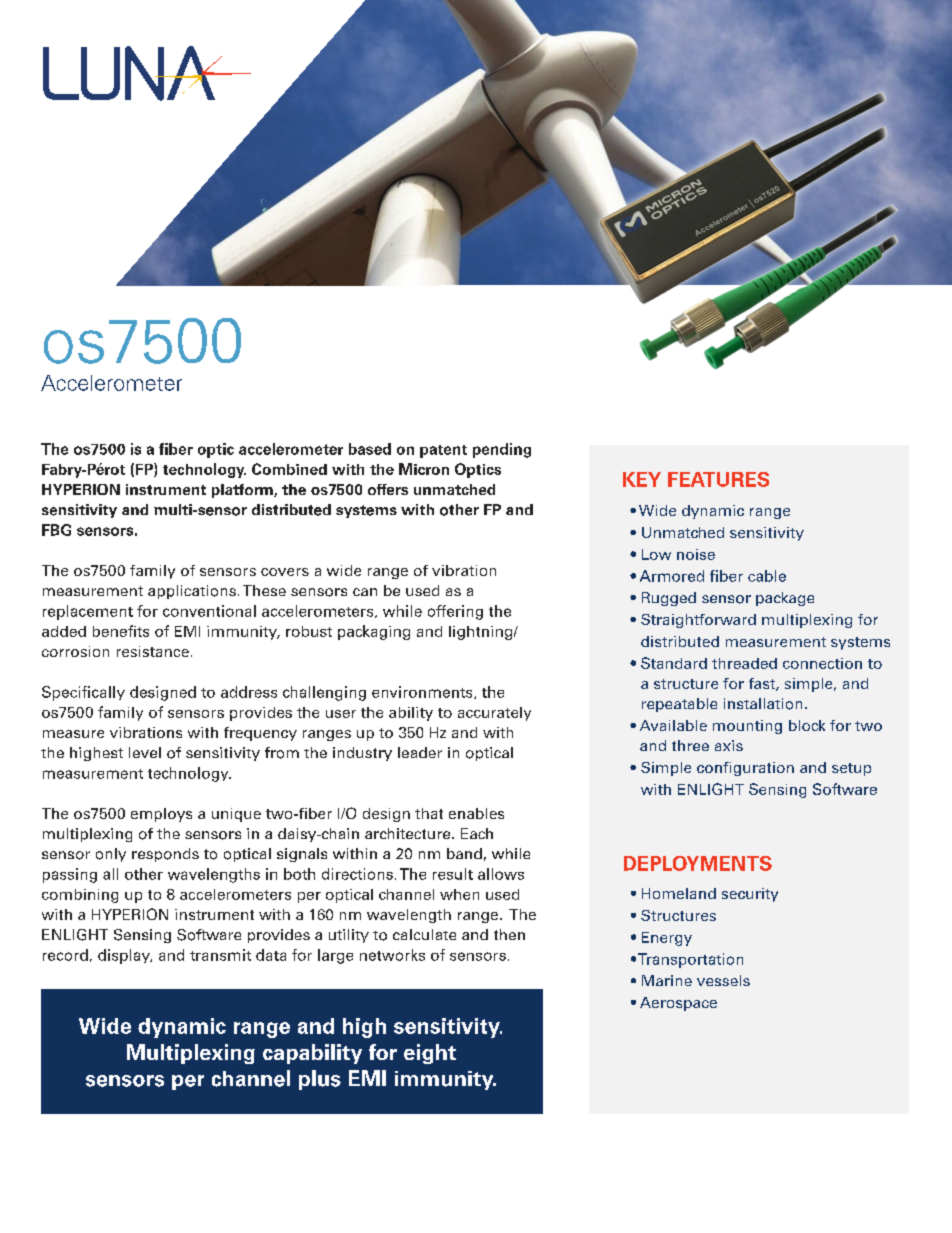 This screenshot has height=1233, width=952. I want to click on level, so click(145, 752).
